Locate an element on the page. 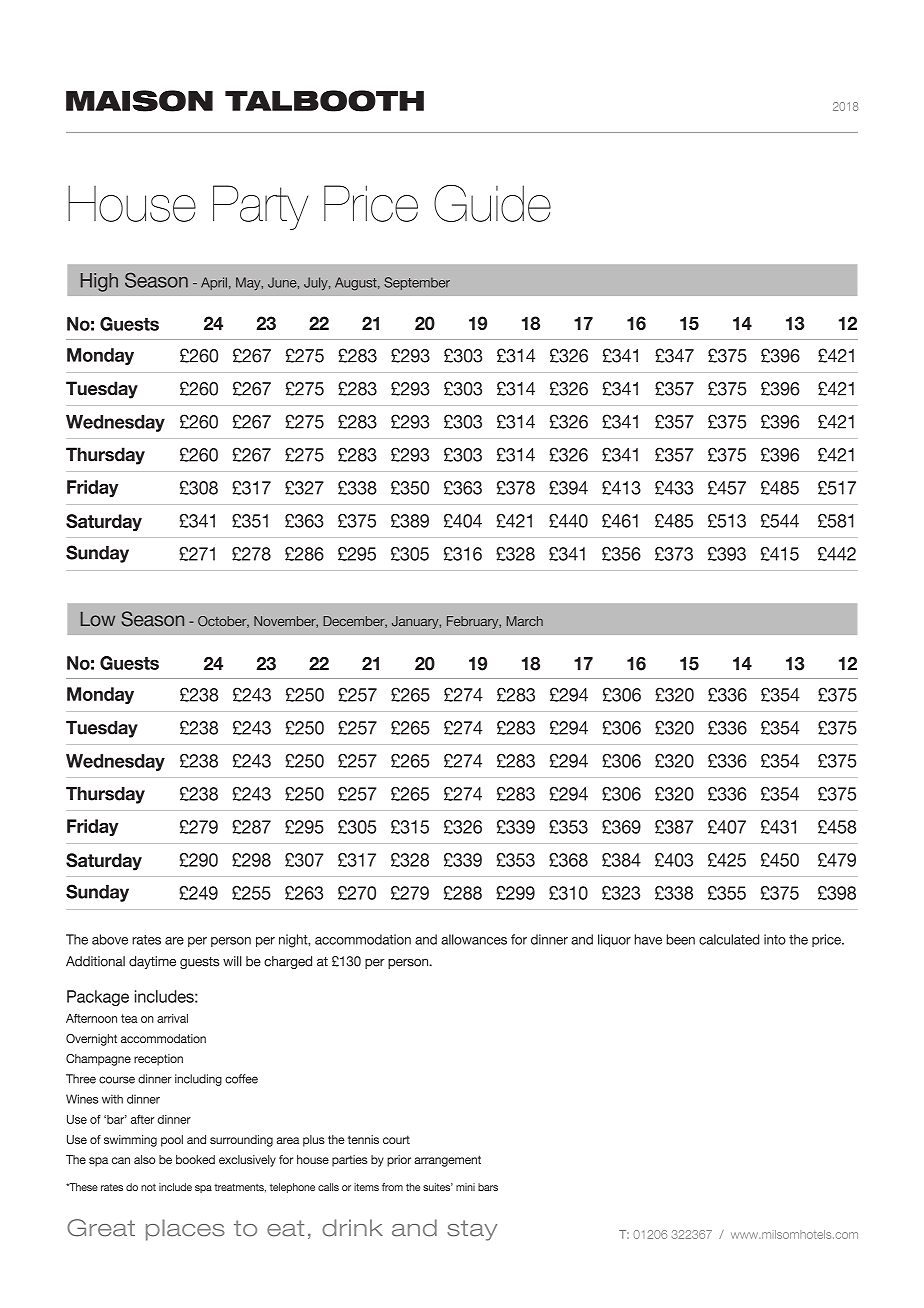 The image size is (924, 1308). allowances is located at coordinates (474, 939).
